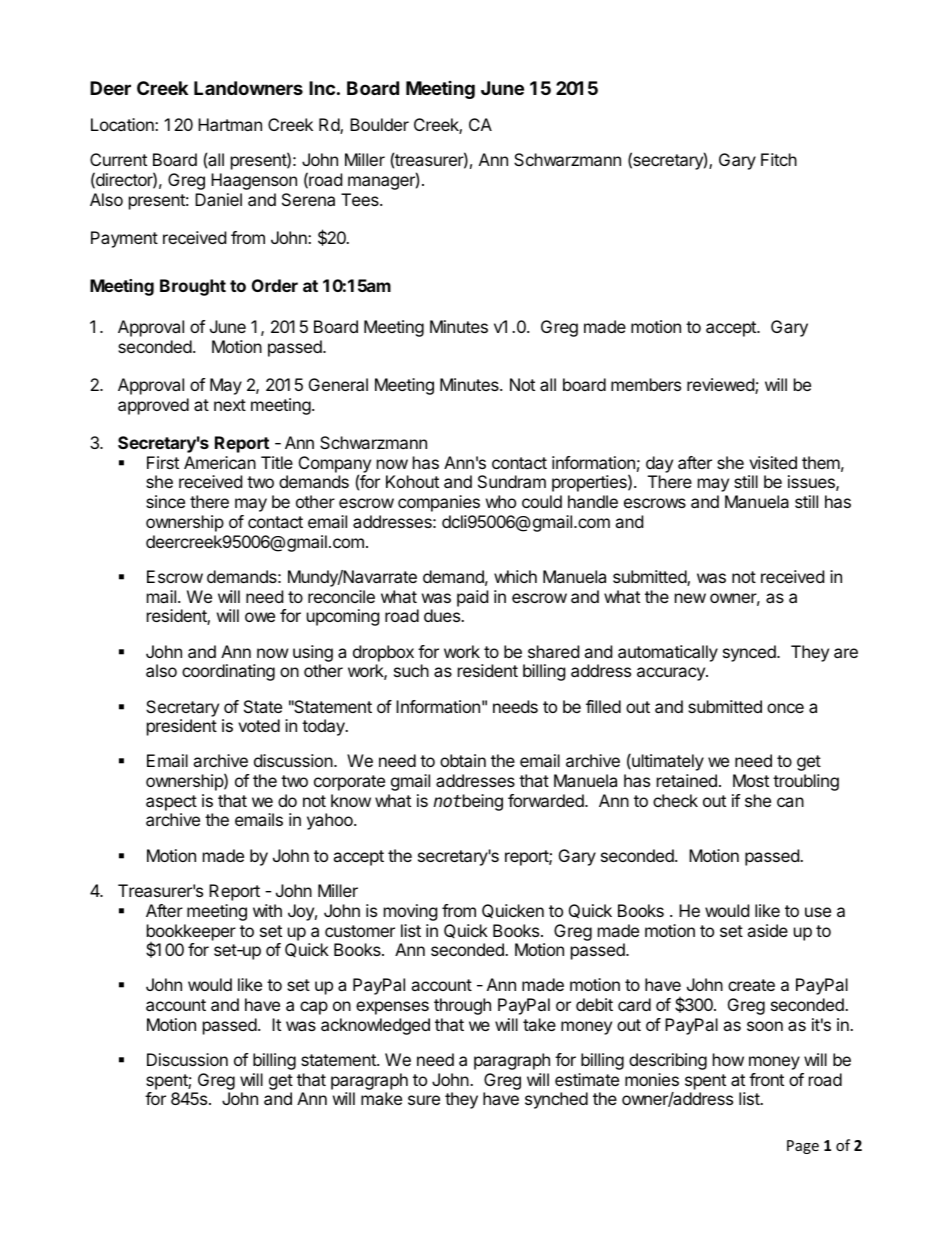  I want to click on synced, so click(750, 653).
